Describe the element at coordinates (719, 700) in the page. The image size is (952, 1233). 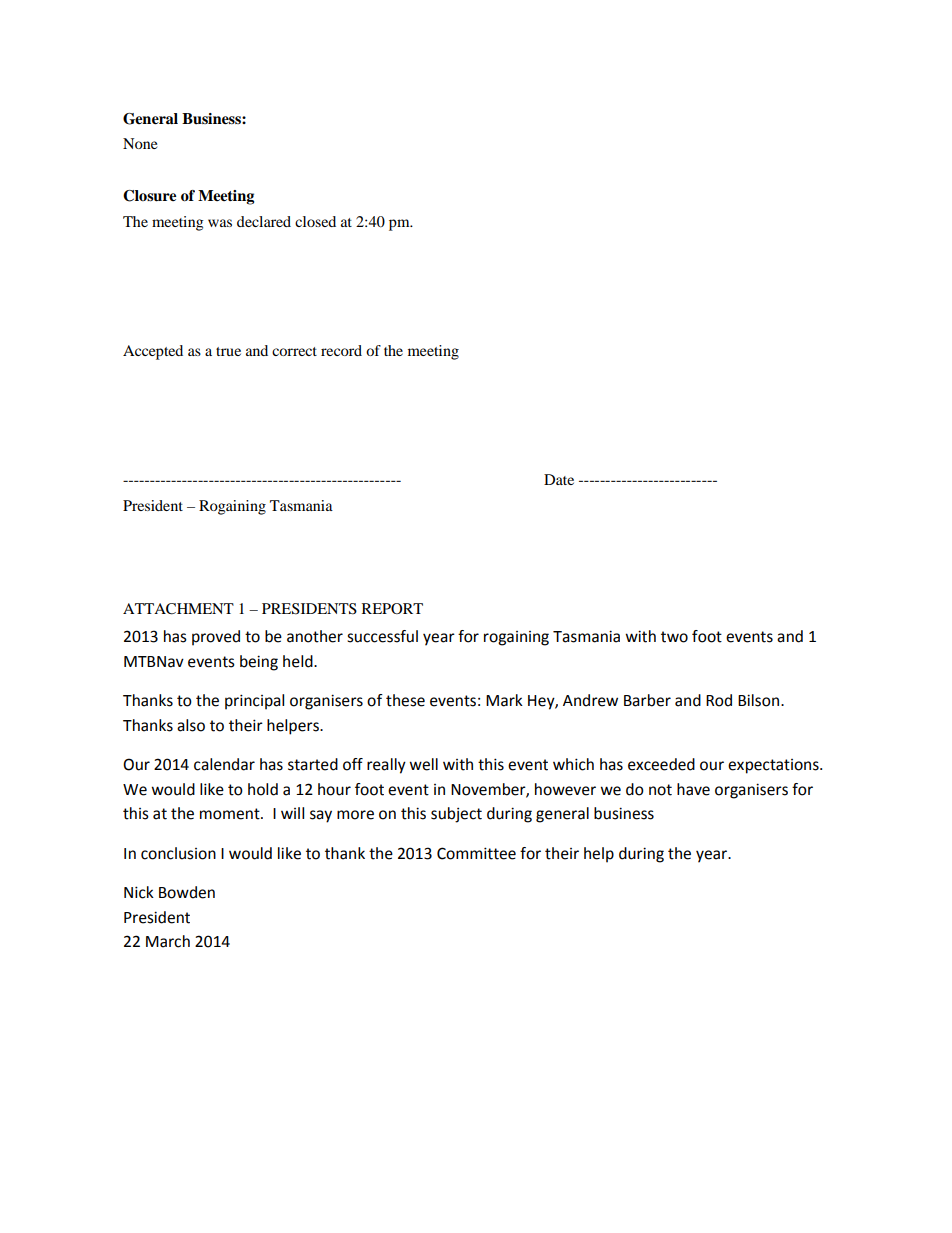
I see `Rod` at that location.
